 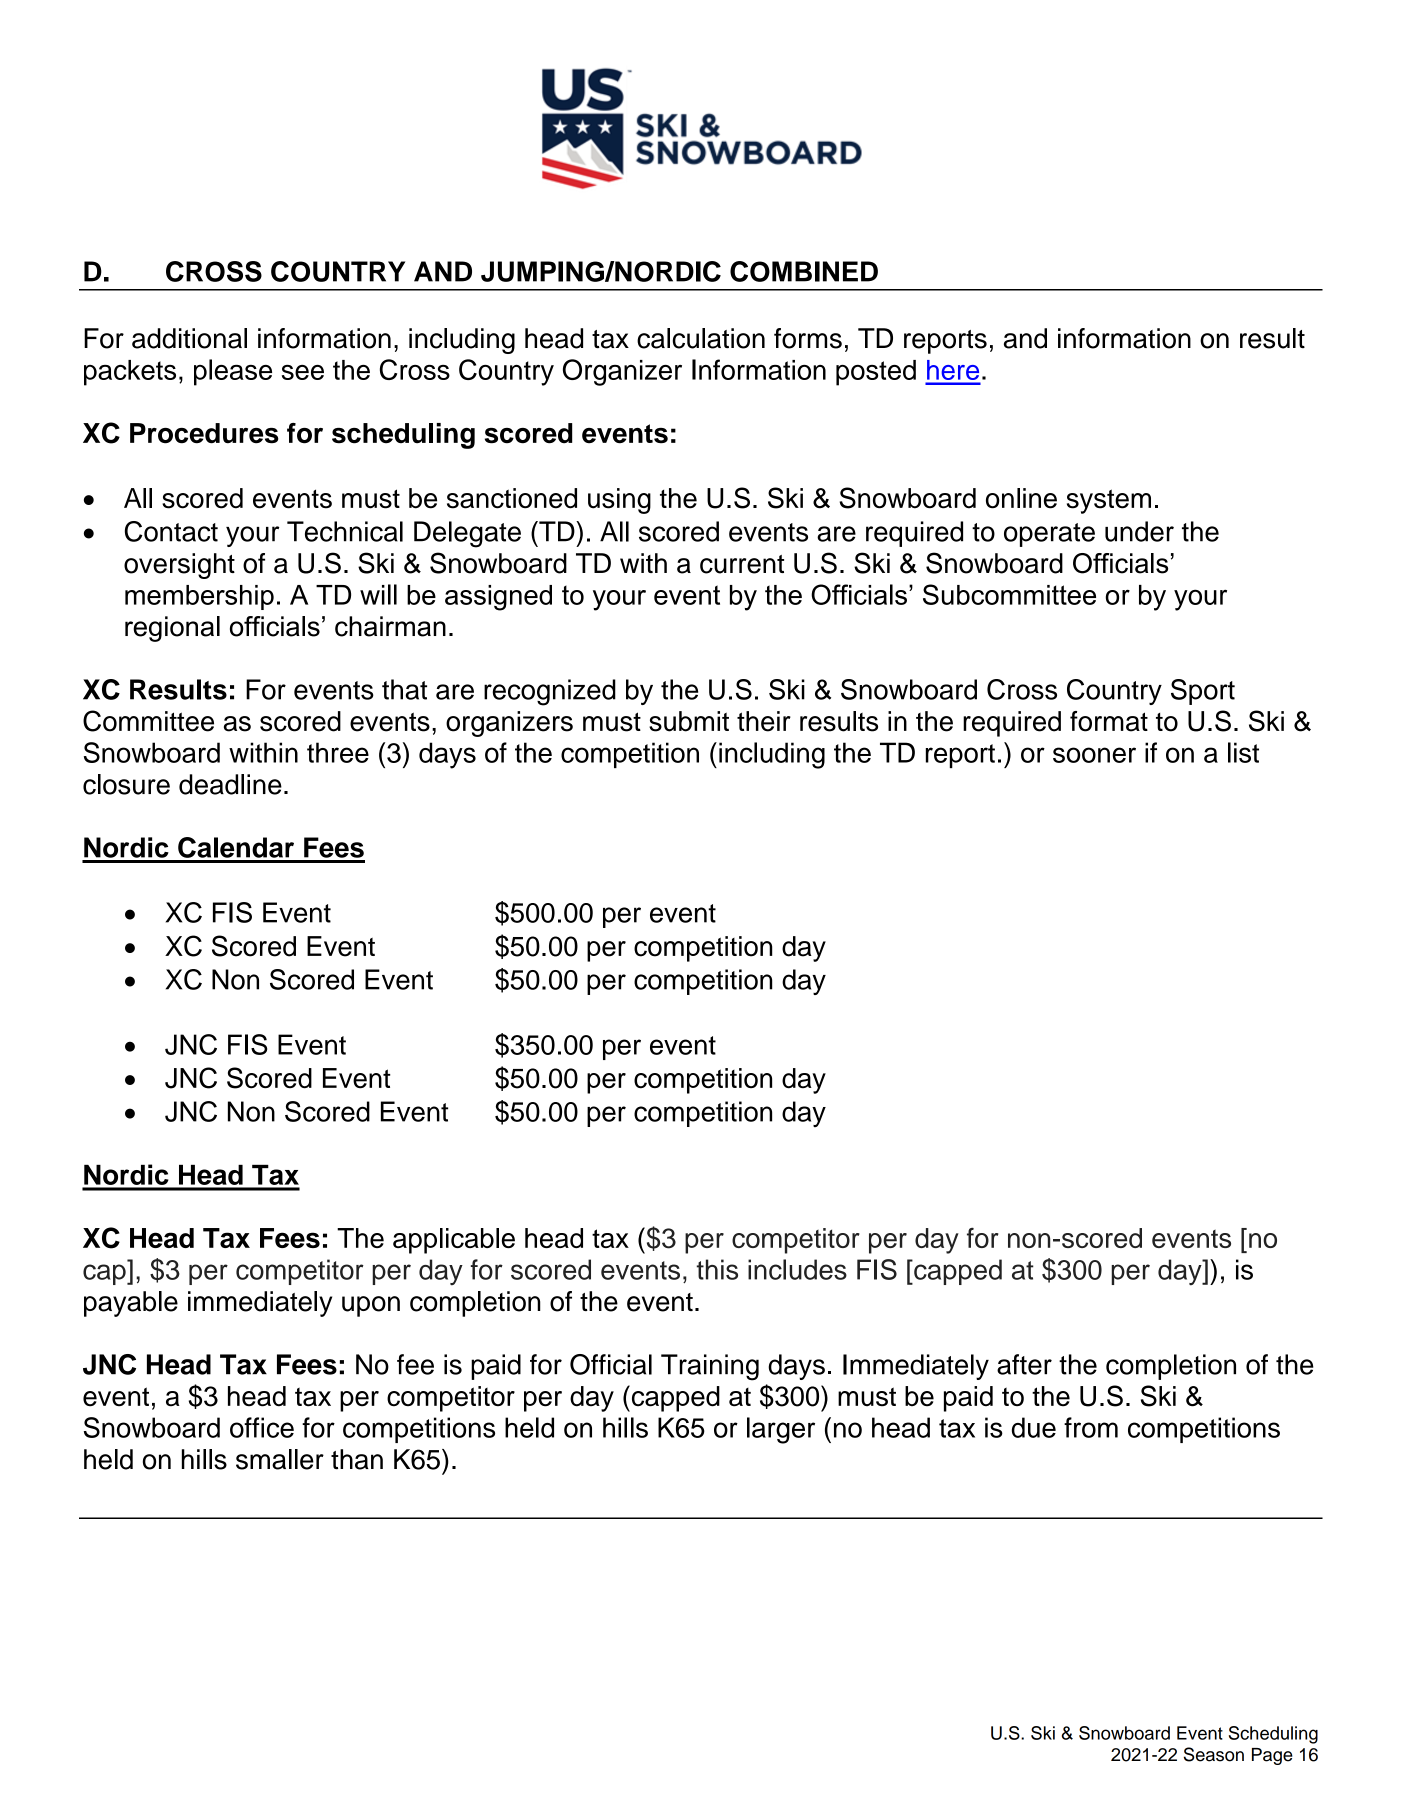 What do you see at coordinates (1214, 1754) in the page?
I see `Season` at bounding box center [1214, 1754].
